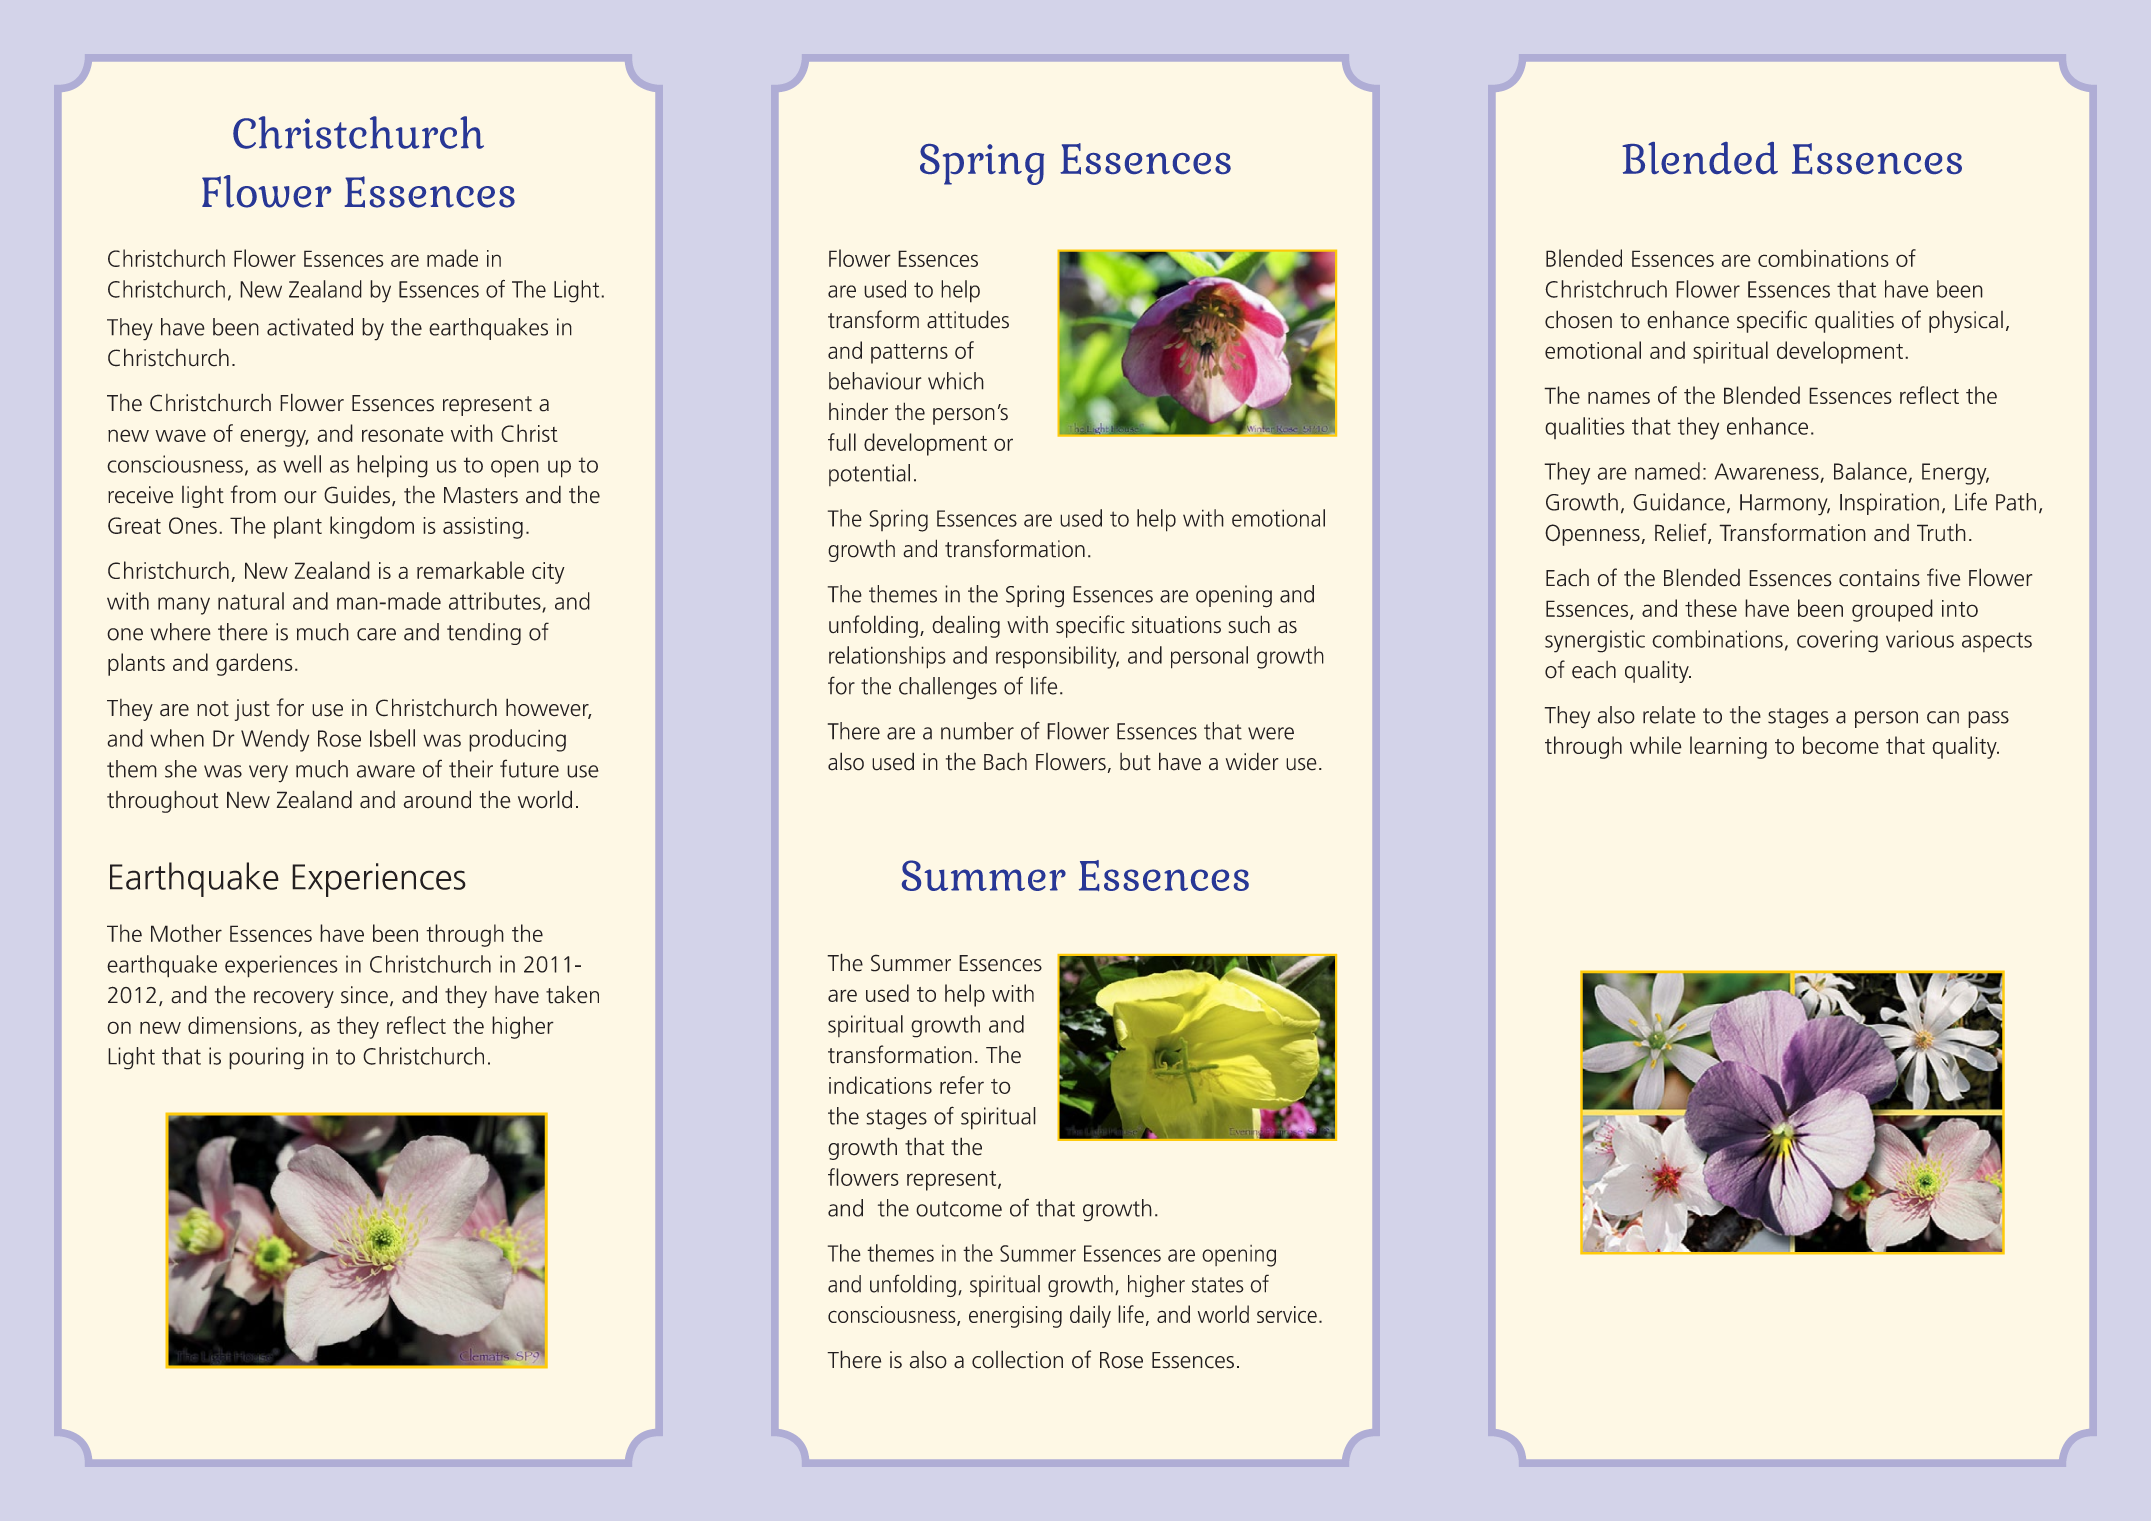 Image resolution: width=2151 pixels, height=1521 pixels. I want to click on become, so click(1841, 745).
